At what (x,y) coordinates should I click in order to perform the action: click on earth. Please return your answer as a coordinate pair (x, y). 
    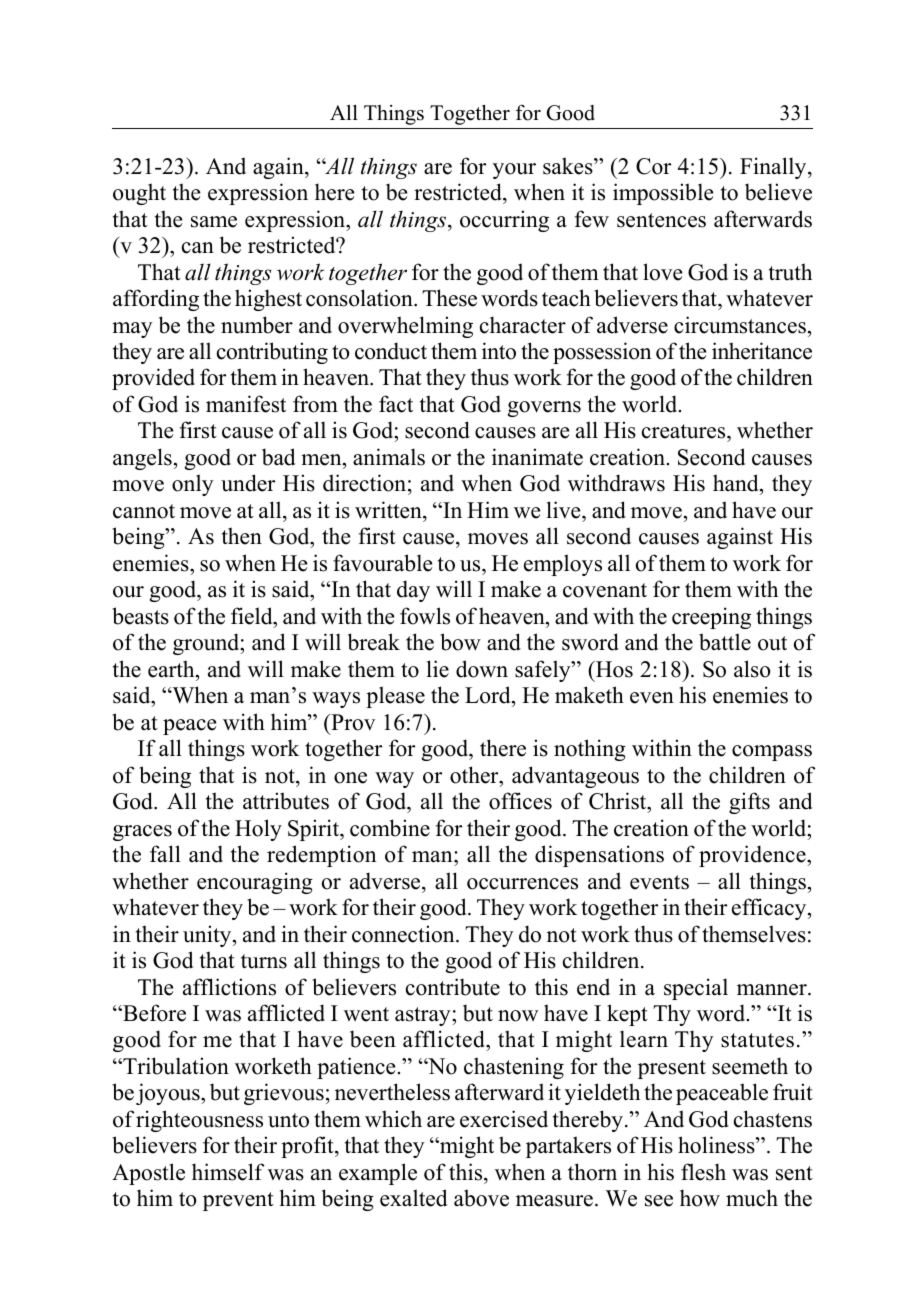
    Looking at the image, I should click on (172, 669).
